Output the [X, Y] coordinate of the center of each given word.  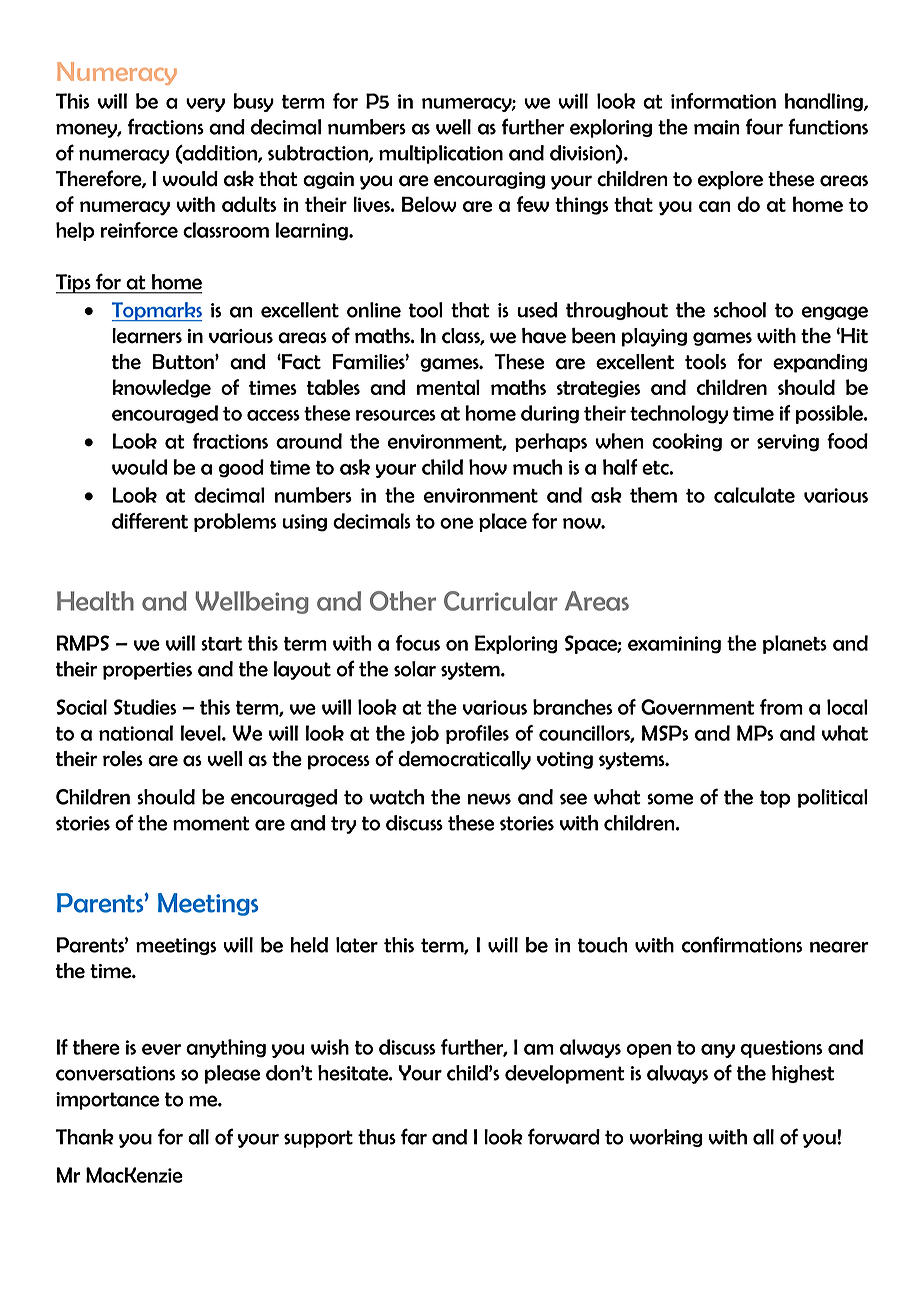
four [764, 126]
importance [107, 1101]
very [205, 105]
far [414, 1136]
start [221, 644]
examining [674, 645]
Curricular [501, 601]
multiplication [441, 154]
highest [803, 1074]
